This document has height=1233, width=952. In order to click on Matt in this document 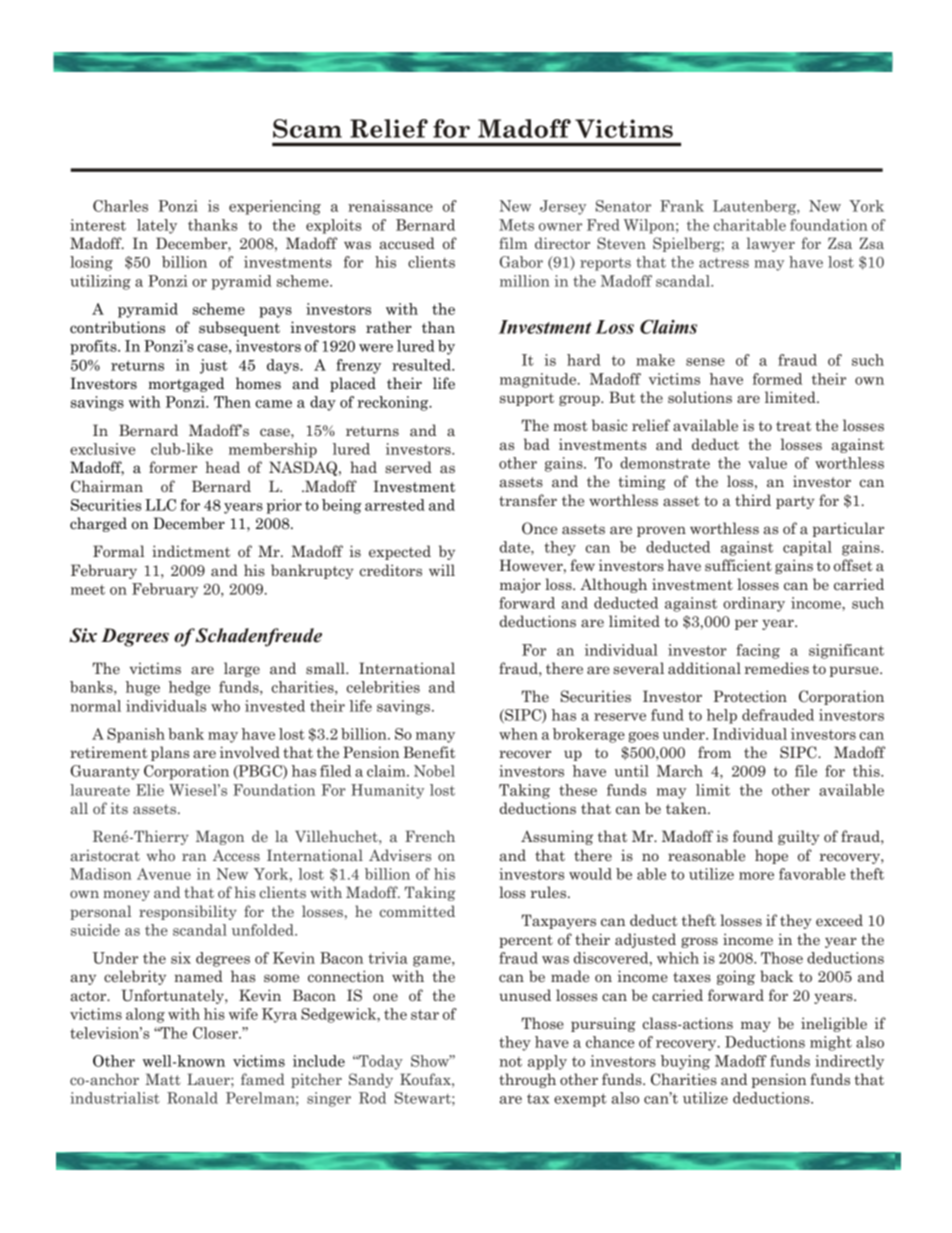, I will do `click(163, 1079)`.
